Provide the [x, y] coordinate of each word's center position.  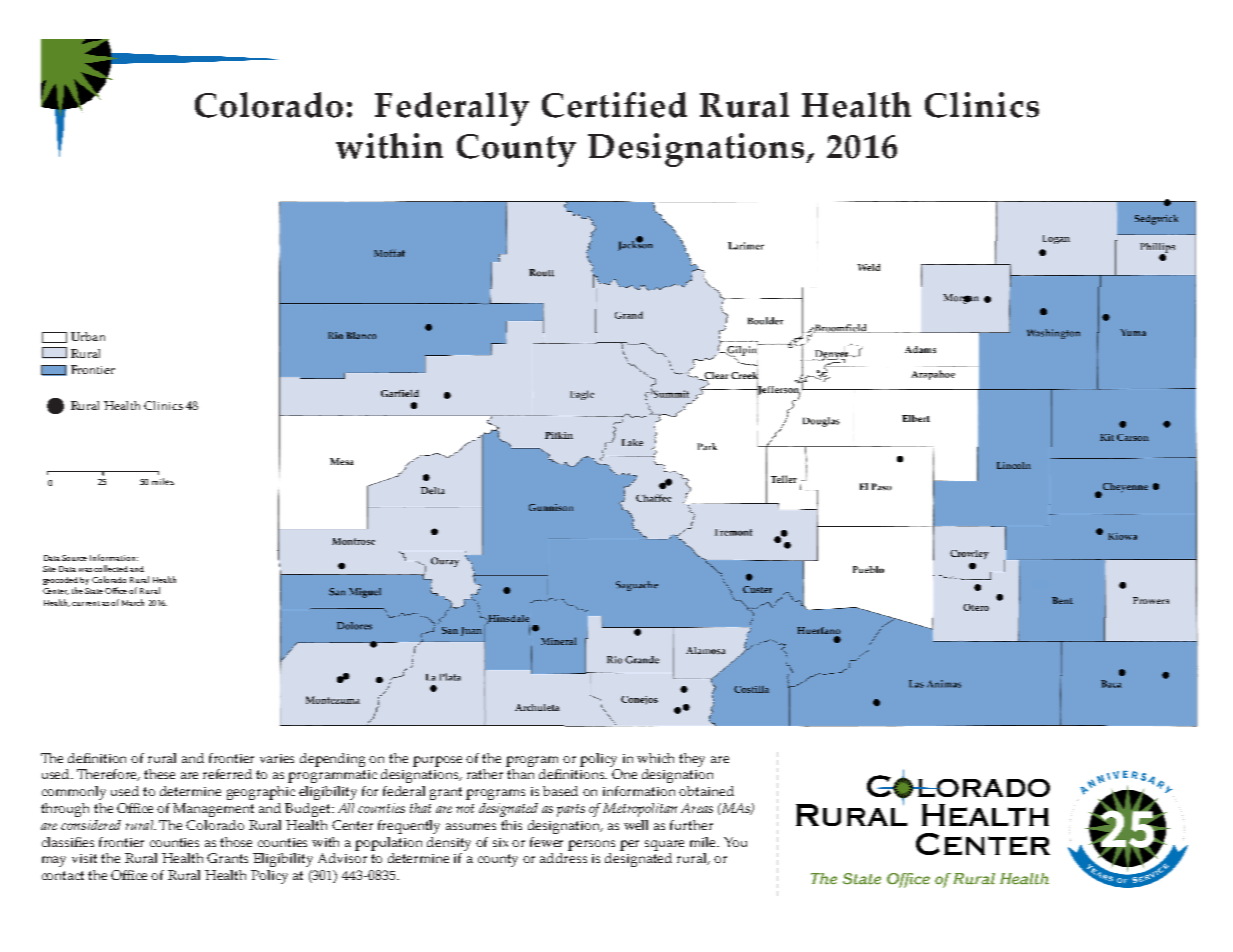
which [655, 758]
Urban [88, 336]
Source [74, 558]
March [133, 602]
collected [111, 568]
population [388, 844]
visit [84, 858]
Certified [614, 105]
